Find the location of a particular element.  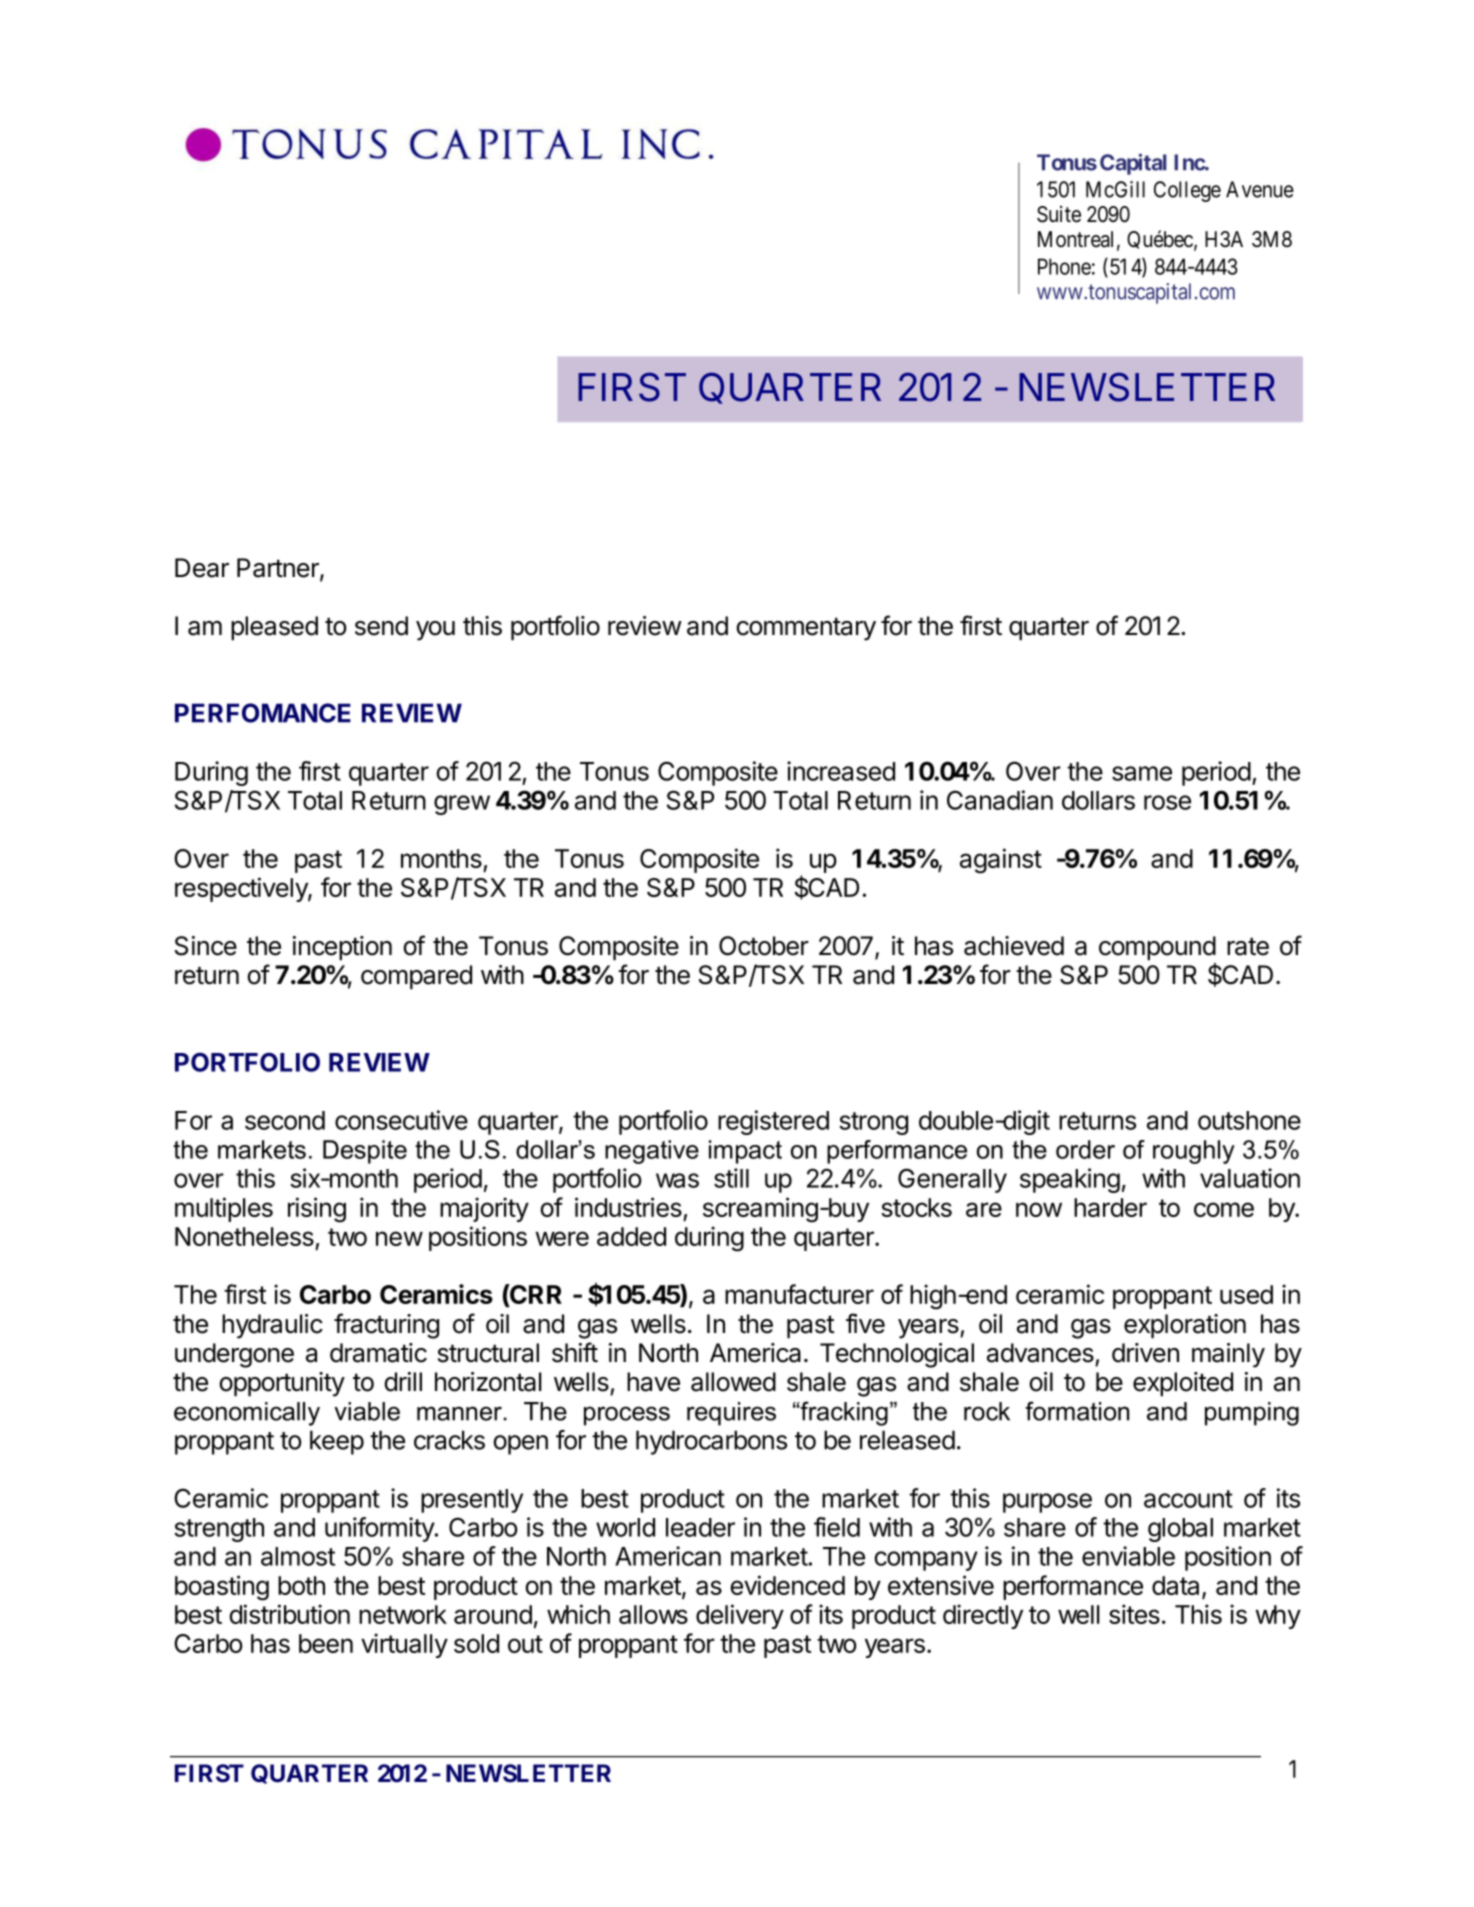

Phone is located at coordinates (1064, 266).
